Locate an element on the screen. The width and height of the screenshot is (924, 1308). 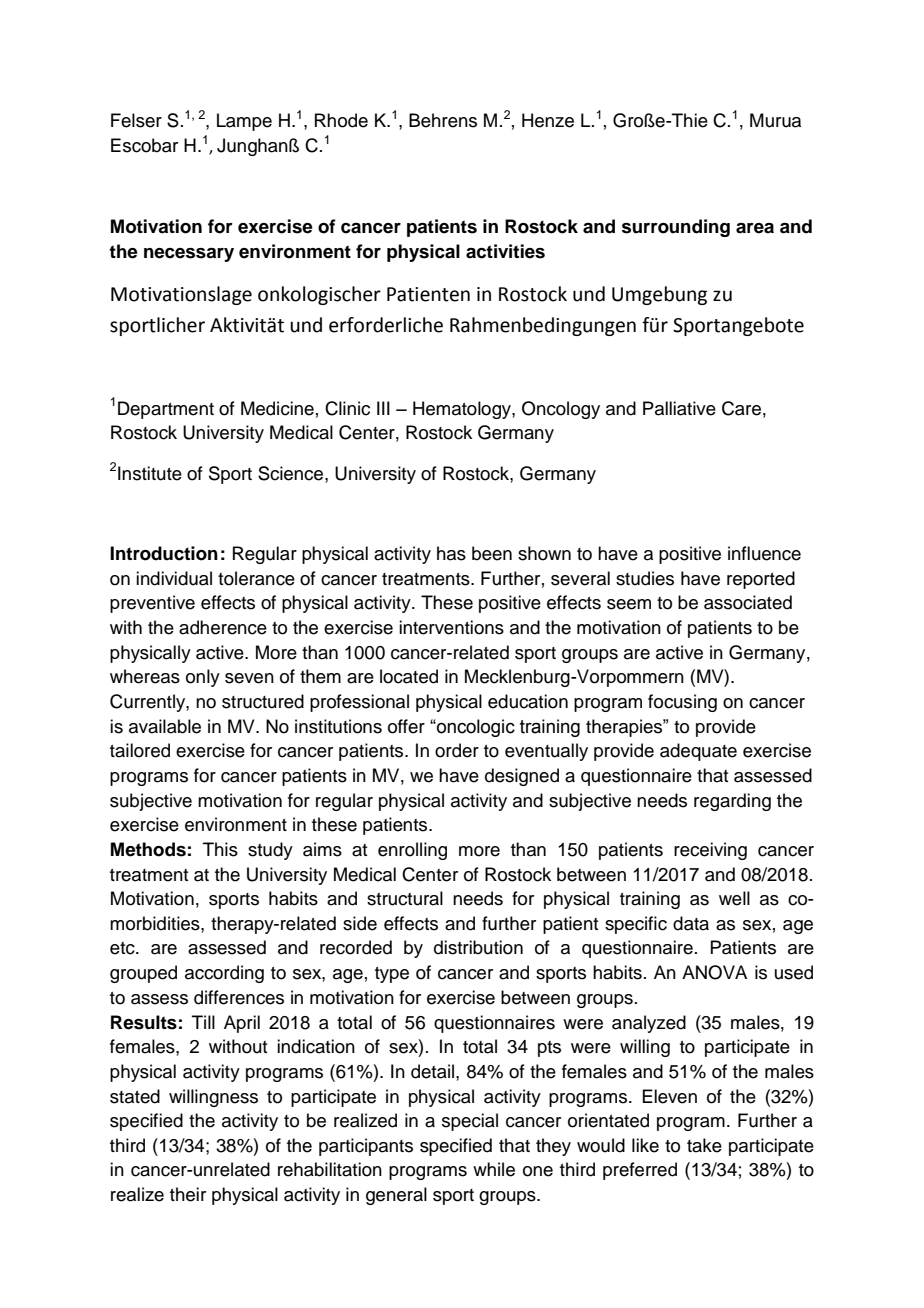
Henze is located at coordinates (548, 120).
